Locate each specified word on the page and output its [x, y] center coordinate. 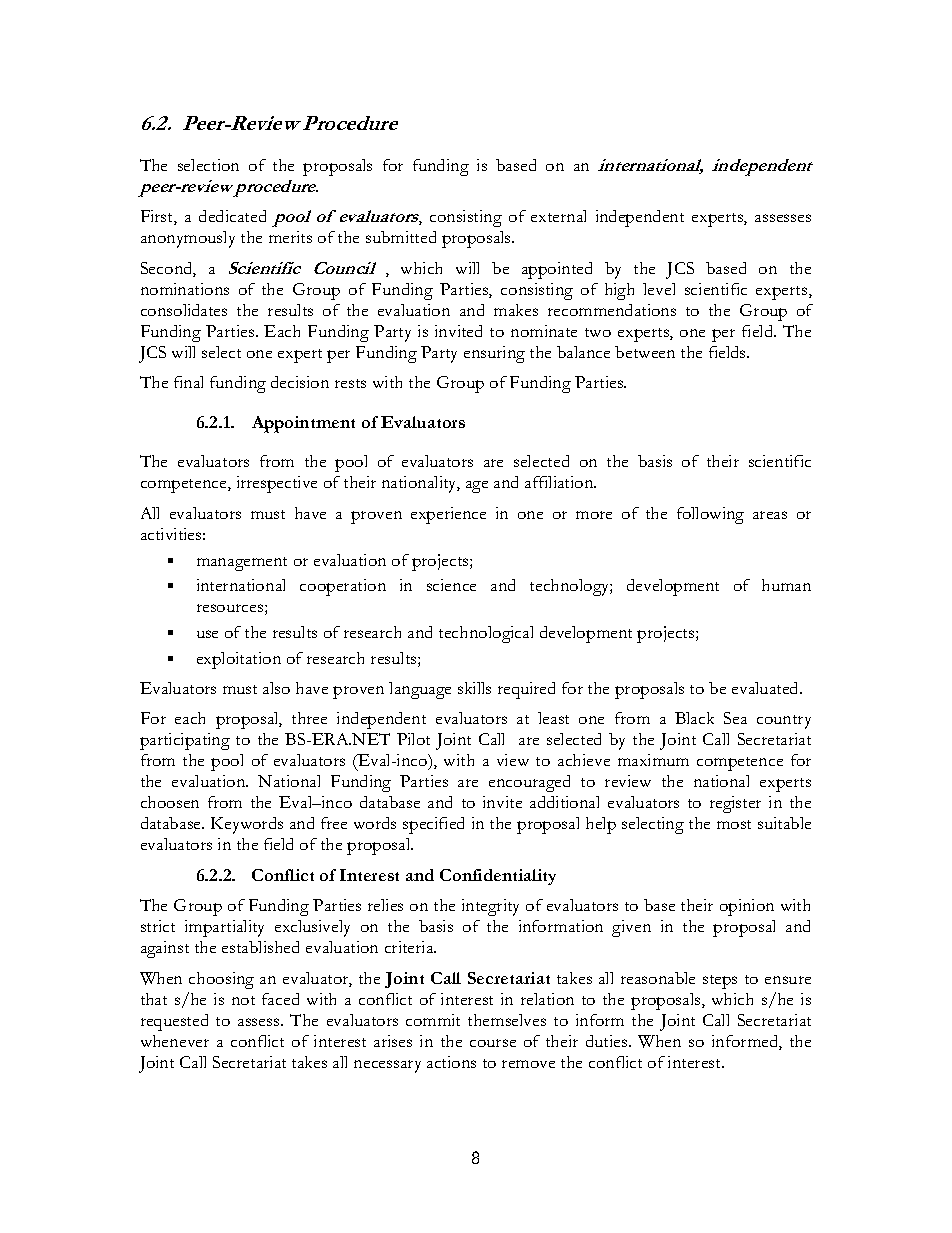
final [188, 382]
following [710, 515]
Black [694, 718]
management [242, 564]
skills [474, 688]
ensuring [494, 354]
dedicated [232, 216]
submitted [401, 237]
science [451, 585]
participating [185, 741]
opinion [747, 907]
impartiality [224, 928]
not [243, 1000]
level [659, 289]
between [645, 352]
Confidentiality [498, 877]
